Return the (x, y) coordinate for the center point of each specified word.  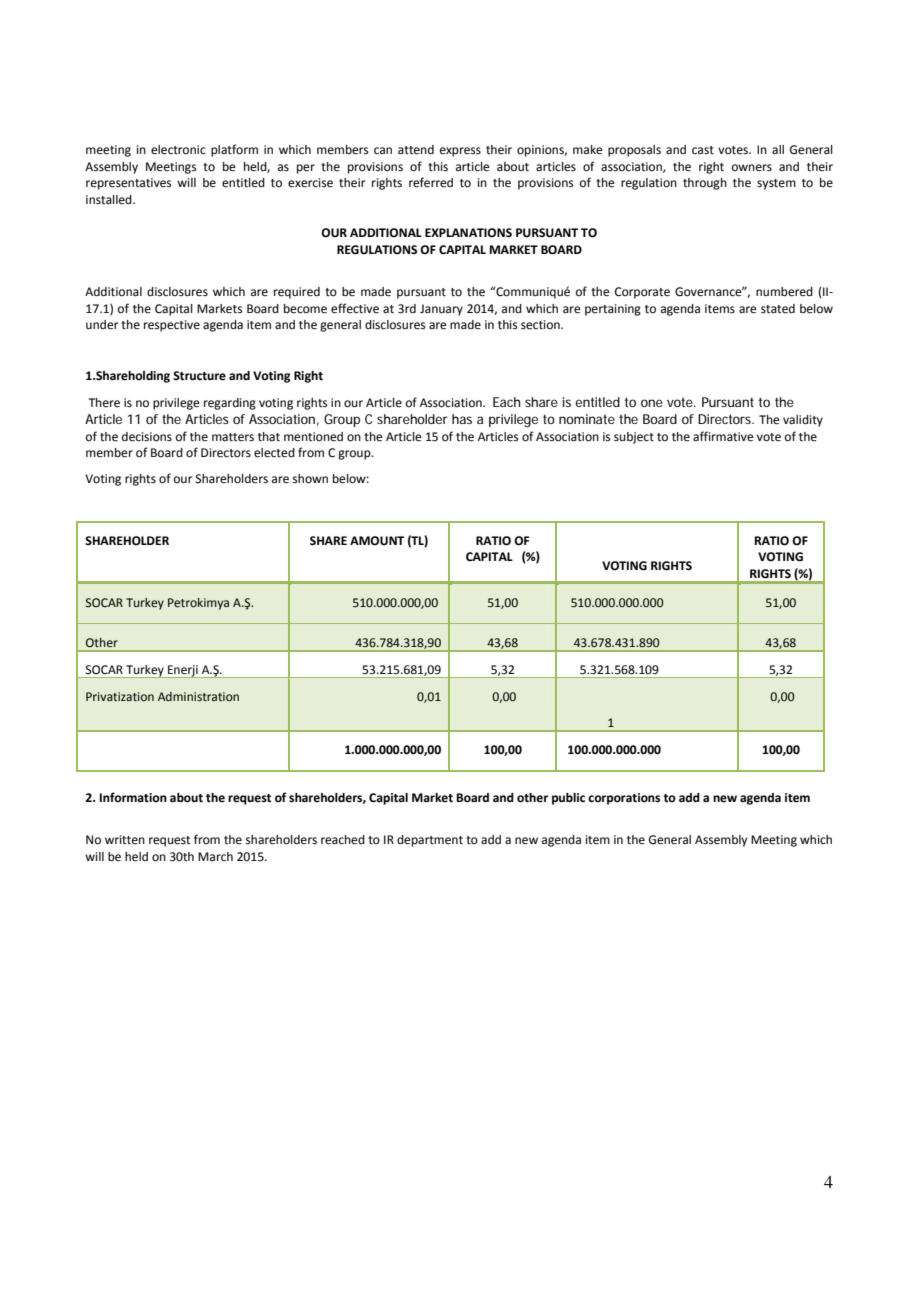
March (215, 856)
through (705, 184)
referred (431, 182)
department (430, 841)
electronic (178, 150)
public (568, 799)
